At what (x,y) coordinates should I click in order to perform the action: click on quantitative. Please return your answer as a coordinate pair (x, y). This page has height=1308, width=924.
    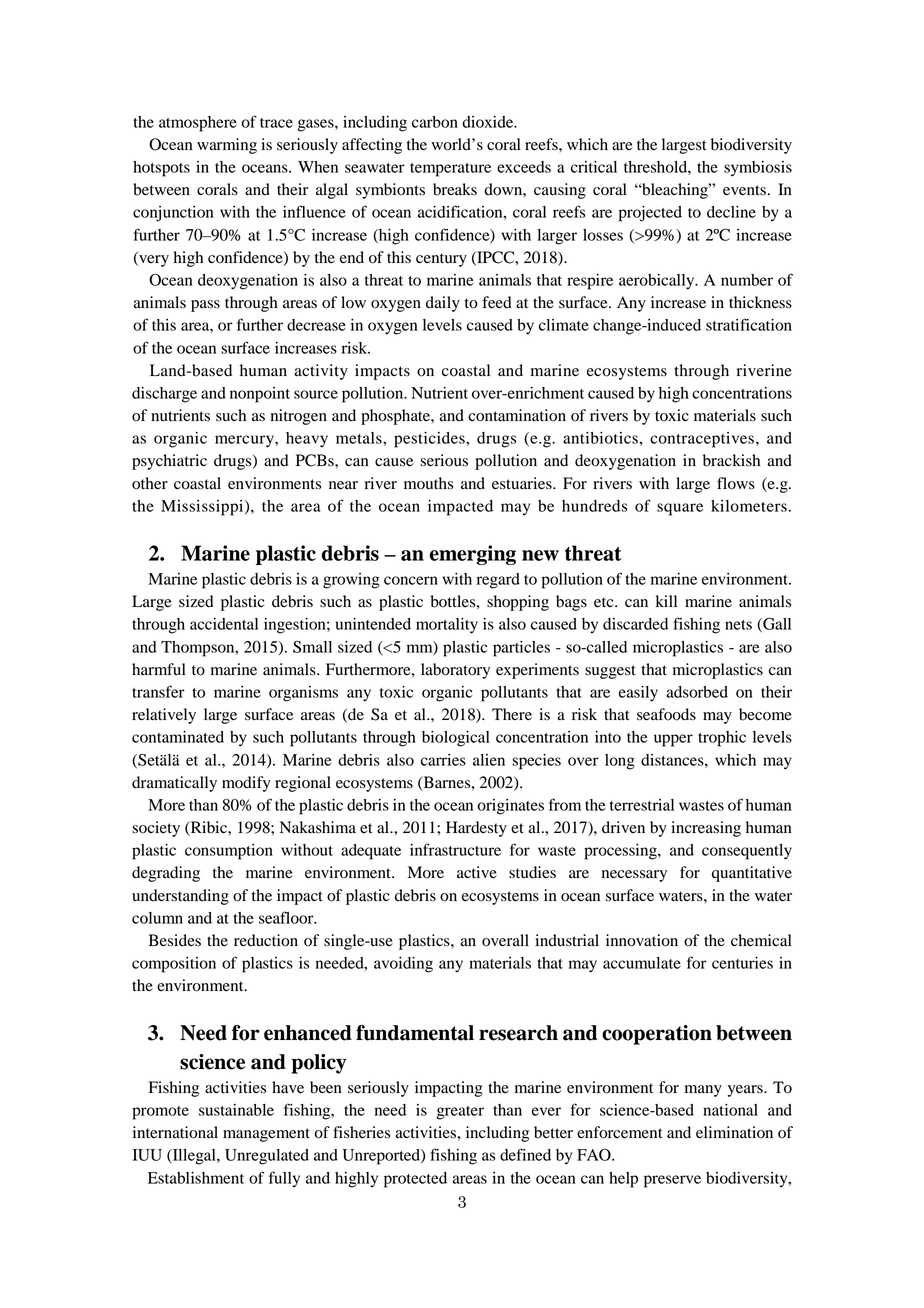
    Looking at the image, I should click on (752, 874).
